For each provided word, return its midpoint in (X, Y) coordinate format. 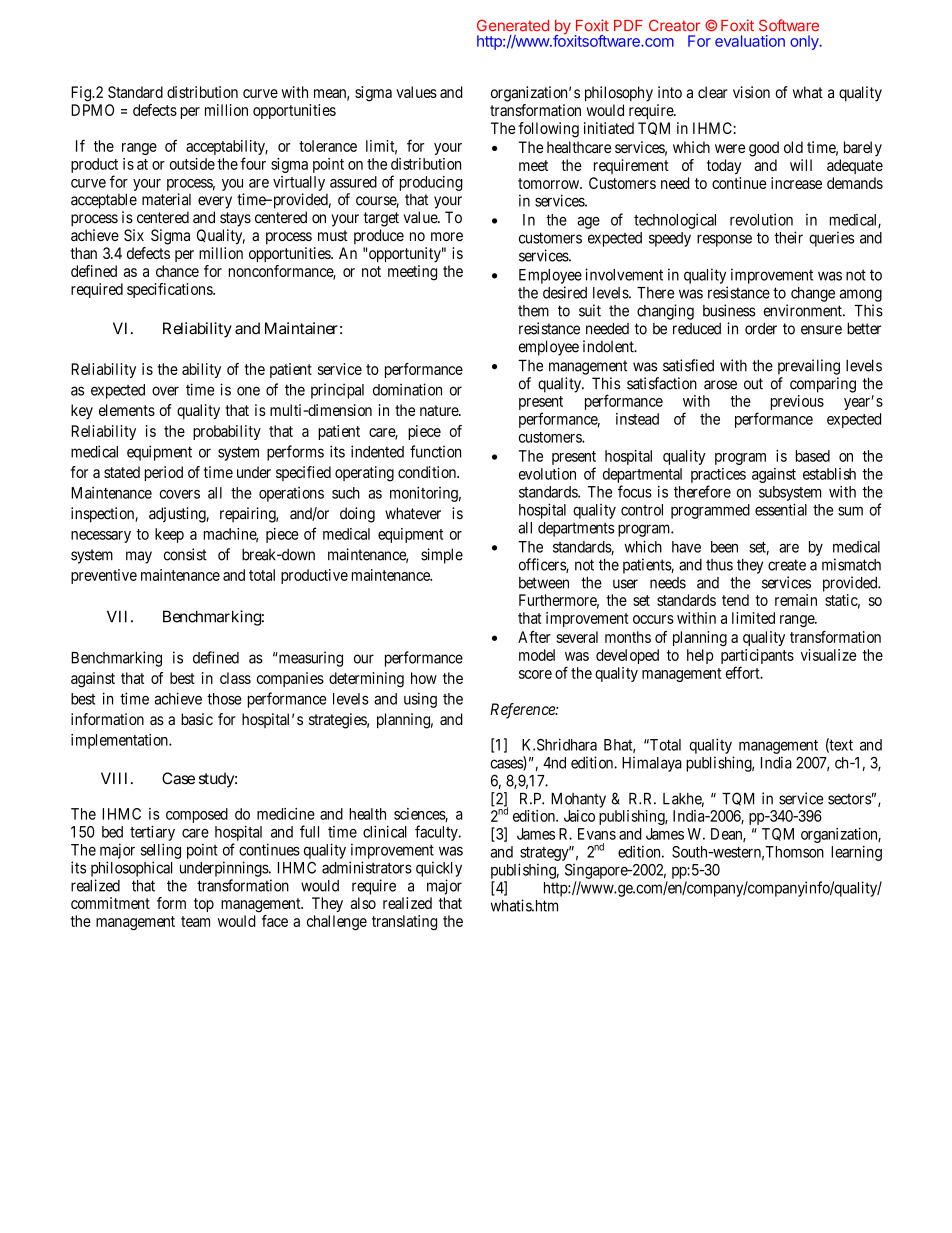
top (204, 905)
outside (192, 164)
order (761, 328)
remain (796, 600)
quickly (439, 869)
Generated (513, 25)
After (534, 637)
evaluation (750, 41)
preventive (104, 576)
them (533, 311)
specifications (170, 290)
